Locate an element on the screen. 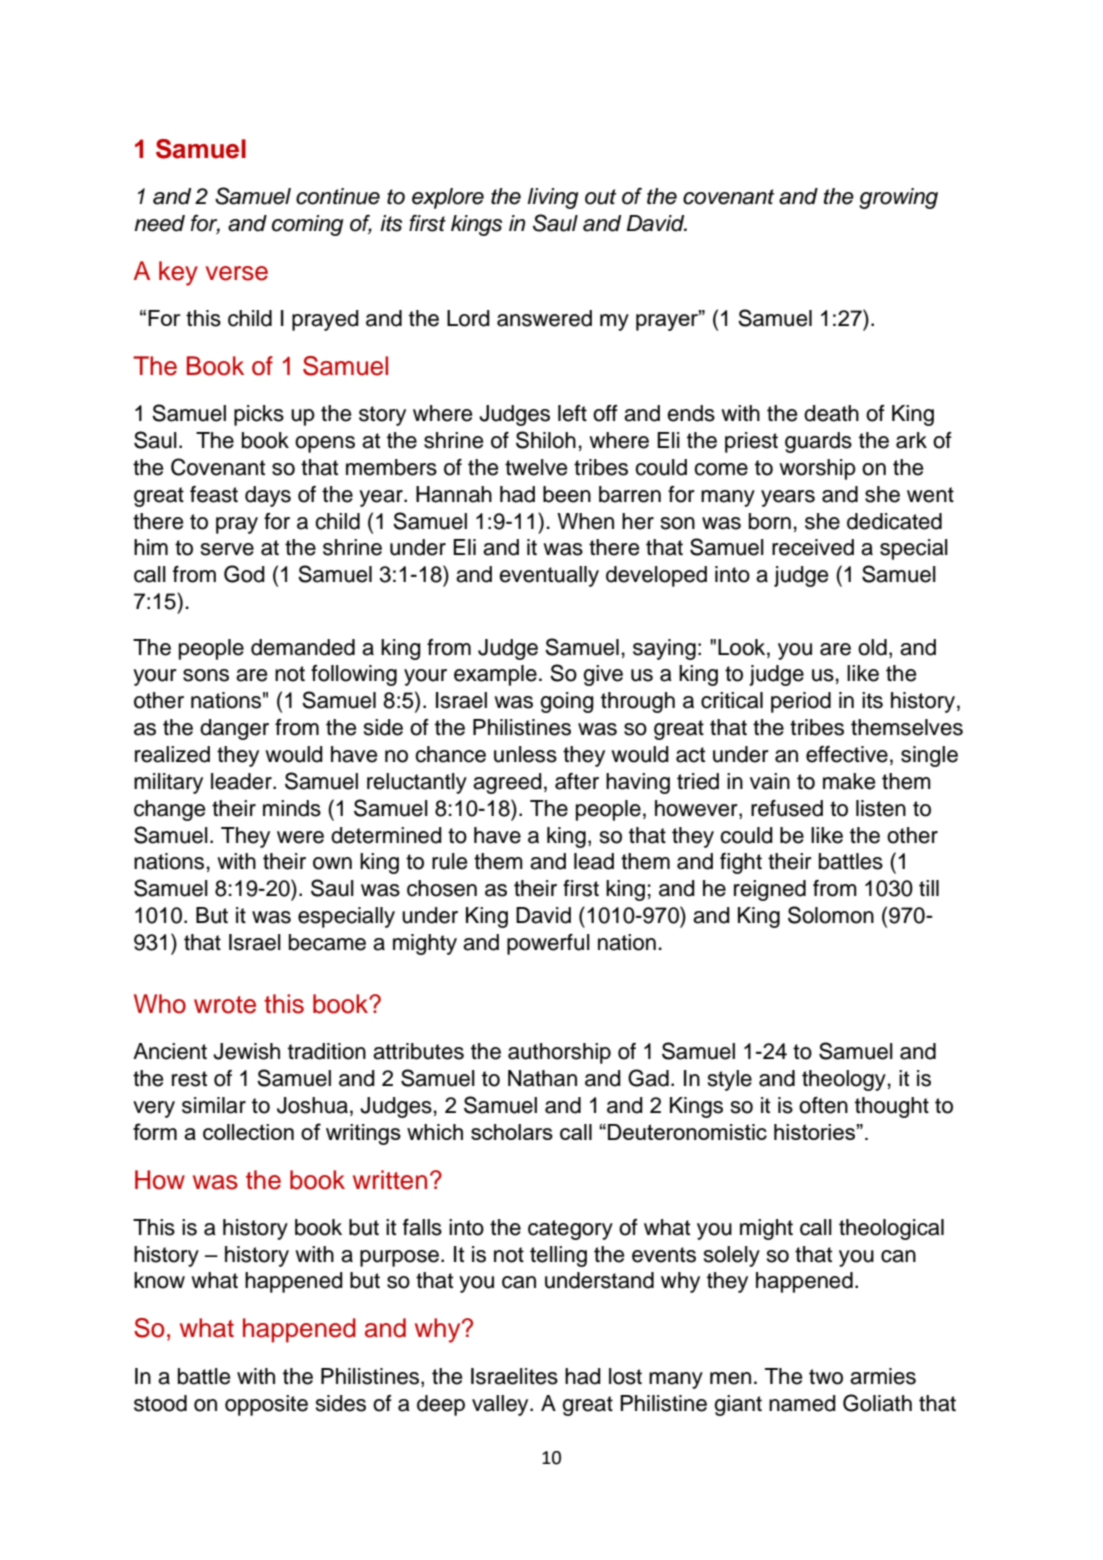 The height and width of the screenshot is (1560, 1103). agreed is located at coordinates (507, 783).
